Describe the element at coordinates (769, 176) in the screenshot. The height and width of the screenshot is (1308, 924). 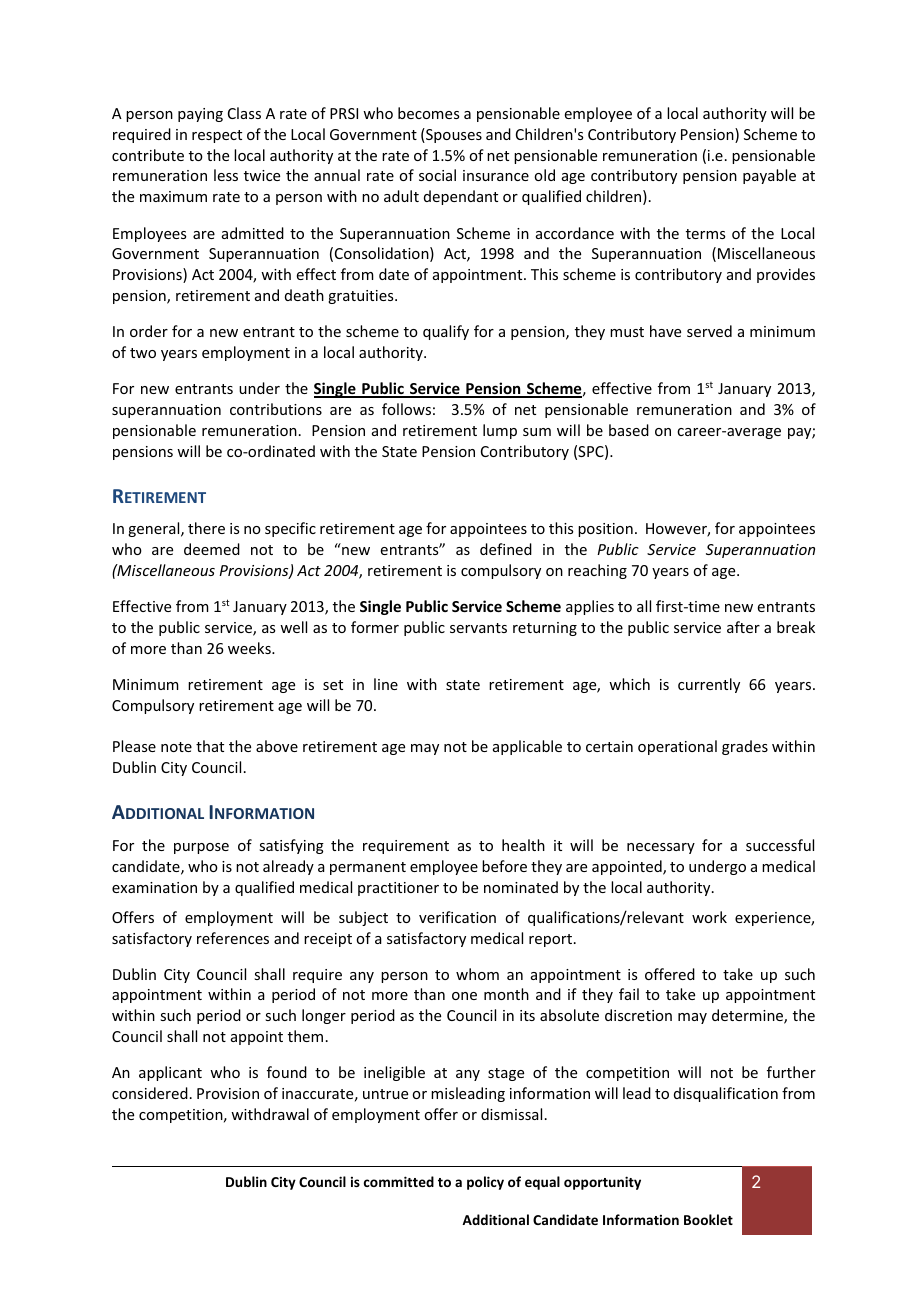
I see `payable` at that location.
